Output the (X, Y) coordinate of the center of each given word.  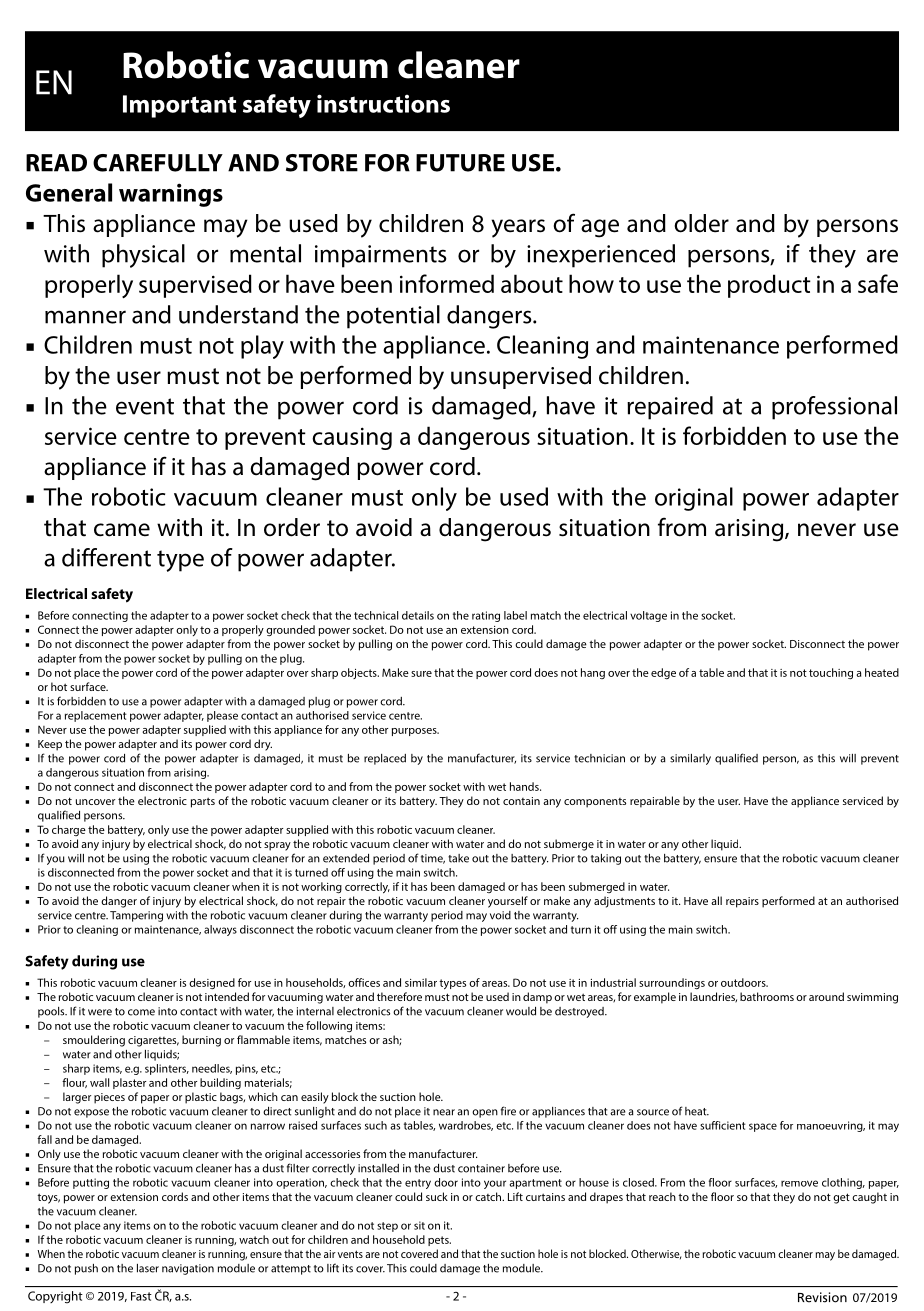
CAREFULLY (158, 163)
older (701, 223)
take (458, 858)
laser (148, 1268)
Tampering (136, 916)
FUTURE (460, 163)
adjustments (624, 902)
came (122, 530)
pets (439, 1241)
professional (834, 408)
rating (486, 616)
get (841, 1198)
